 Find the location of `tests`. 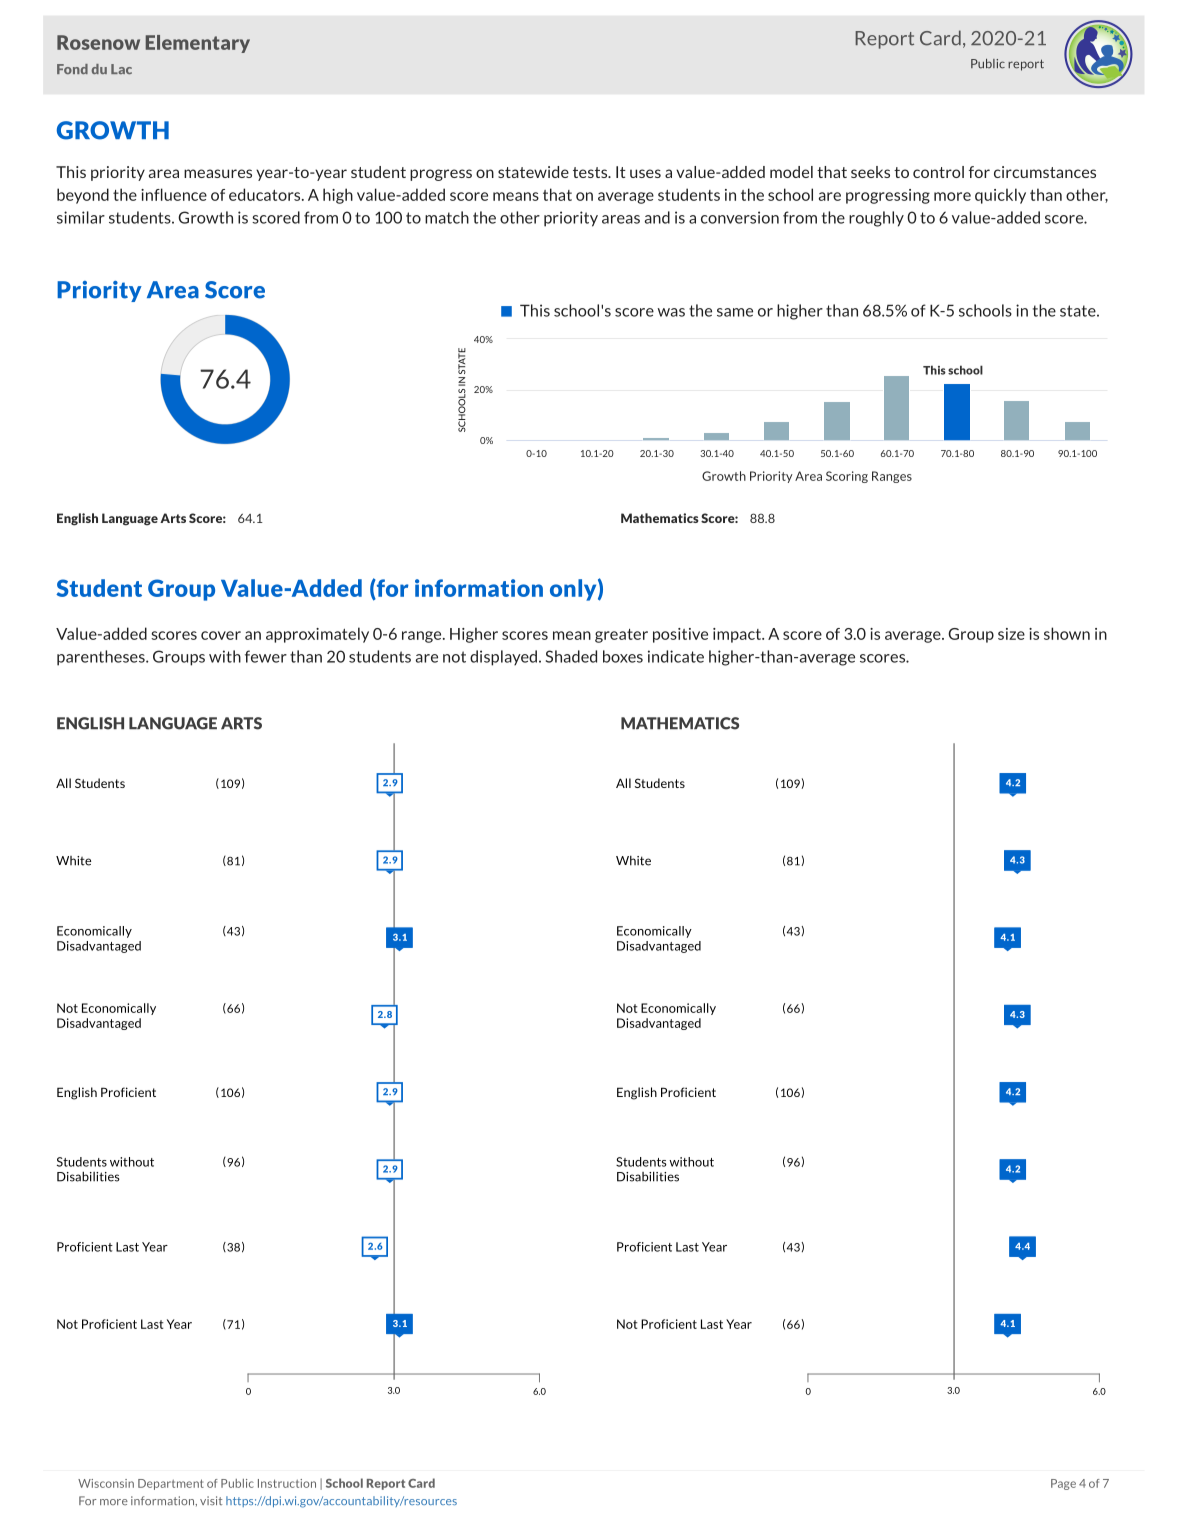

tests is located at coordinates (591, 172).
